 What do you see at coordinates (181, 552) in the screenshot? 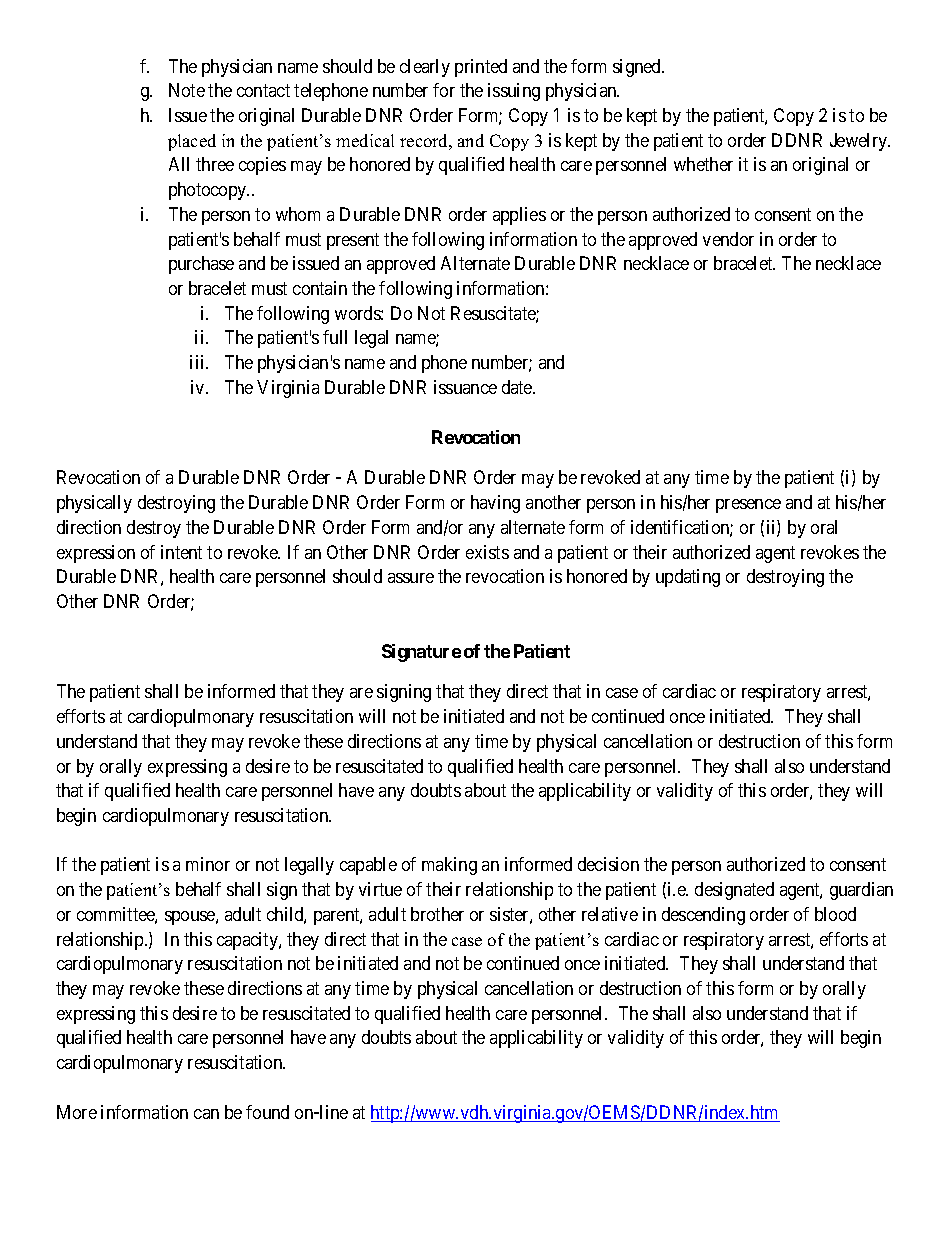
I see `intent` at bounding box center [181, 552].
